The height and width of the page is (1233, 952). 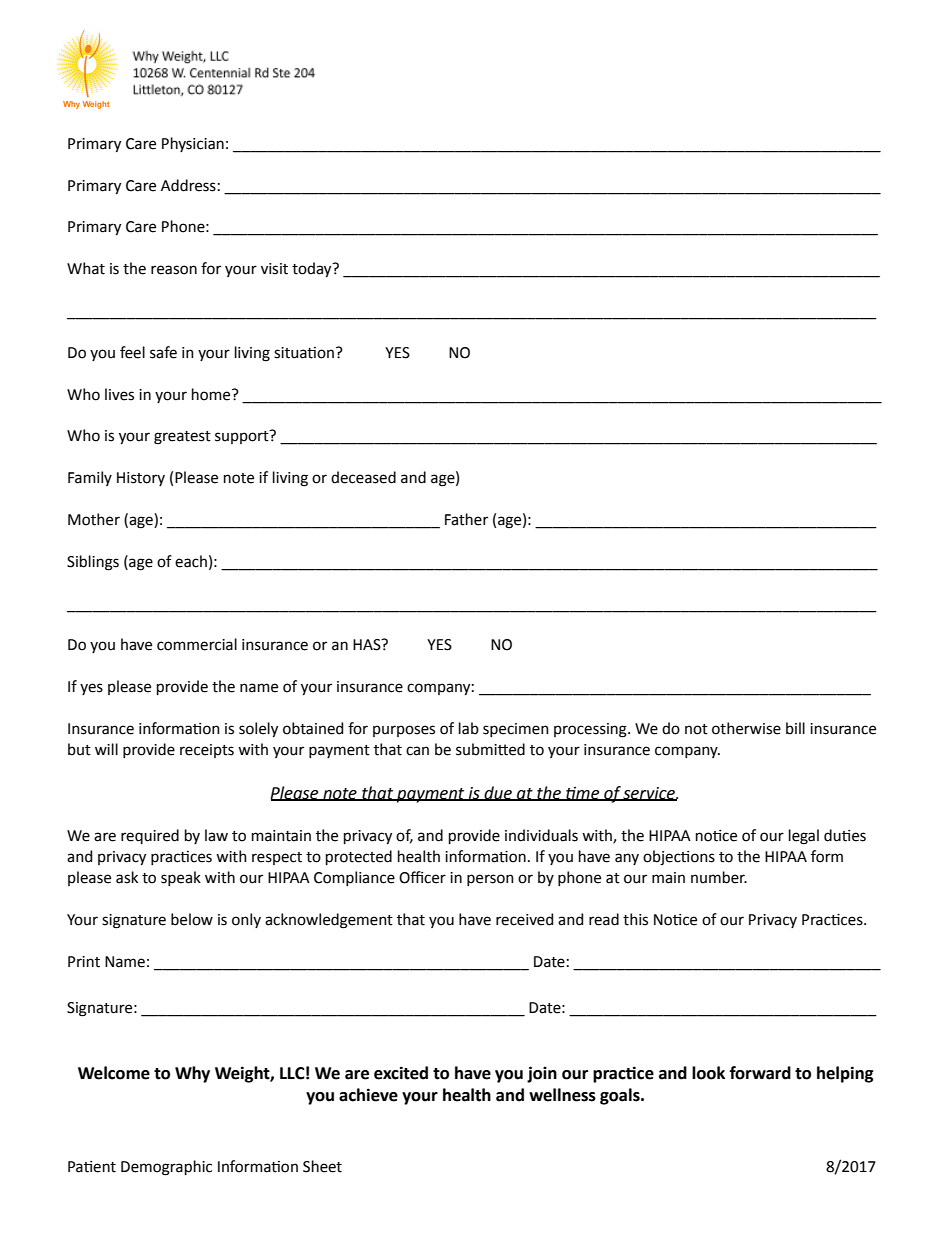 What do you see at coordinates (368, 645) in the page?
I see `HAS` at bounding box center [368, 645].
